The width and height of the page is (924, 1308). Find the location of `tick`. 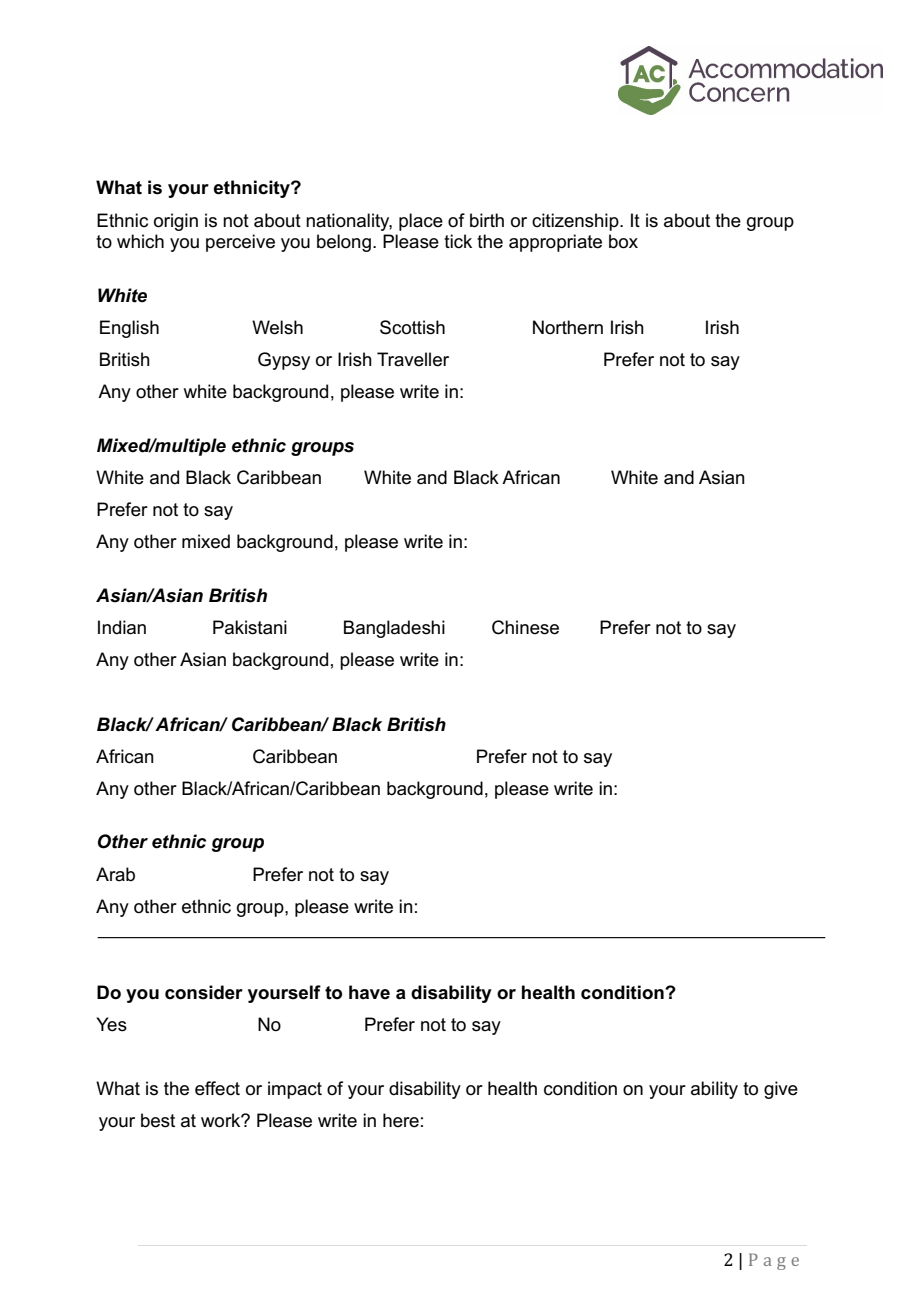

tick is located at coordinates (458, 241).
